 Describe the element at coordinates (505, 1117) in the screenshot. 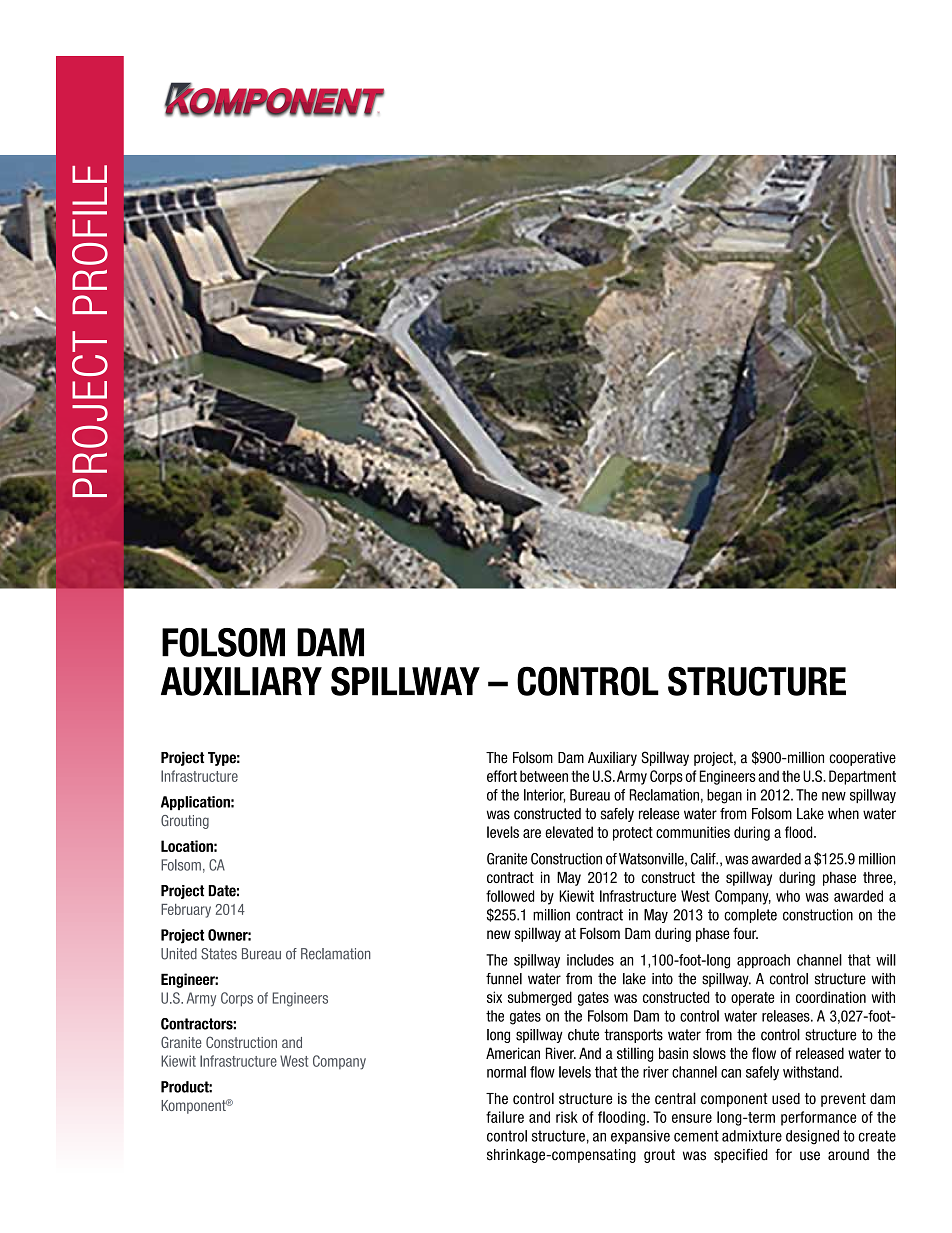

I see `failure` at that location.
